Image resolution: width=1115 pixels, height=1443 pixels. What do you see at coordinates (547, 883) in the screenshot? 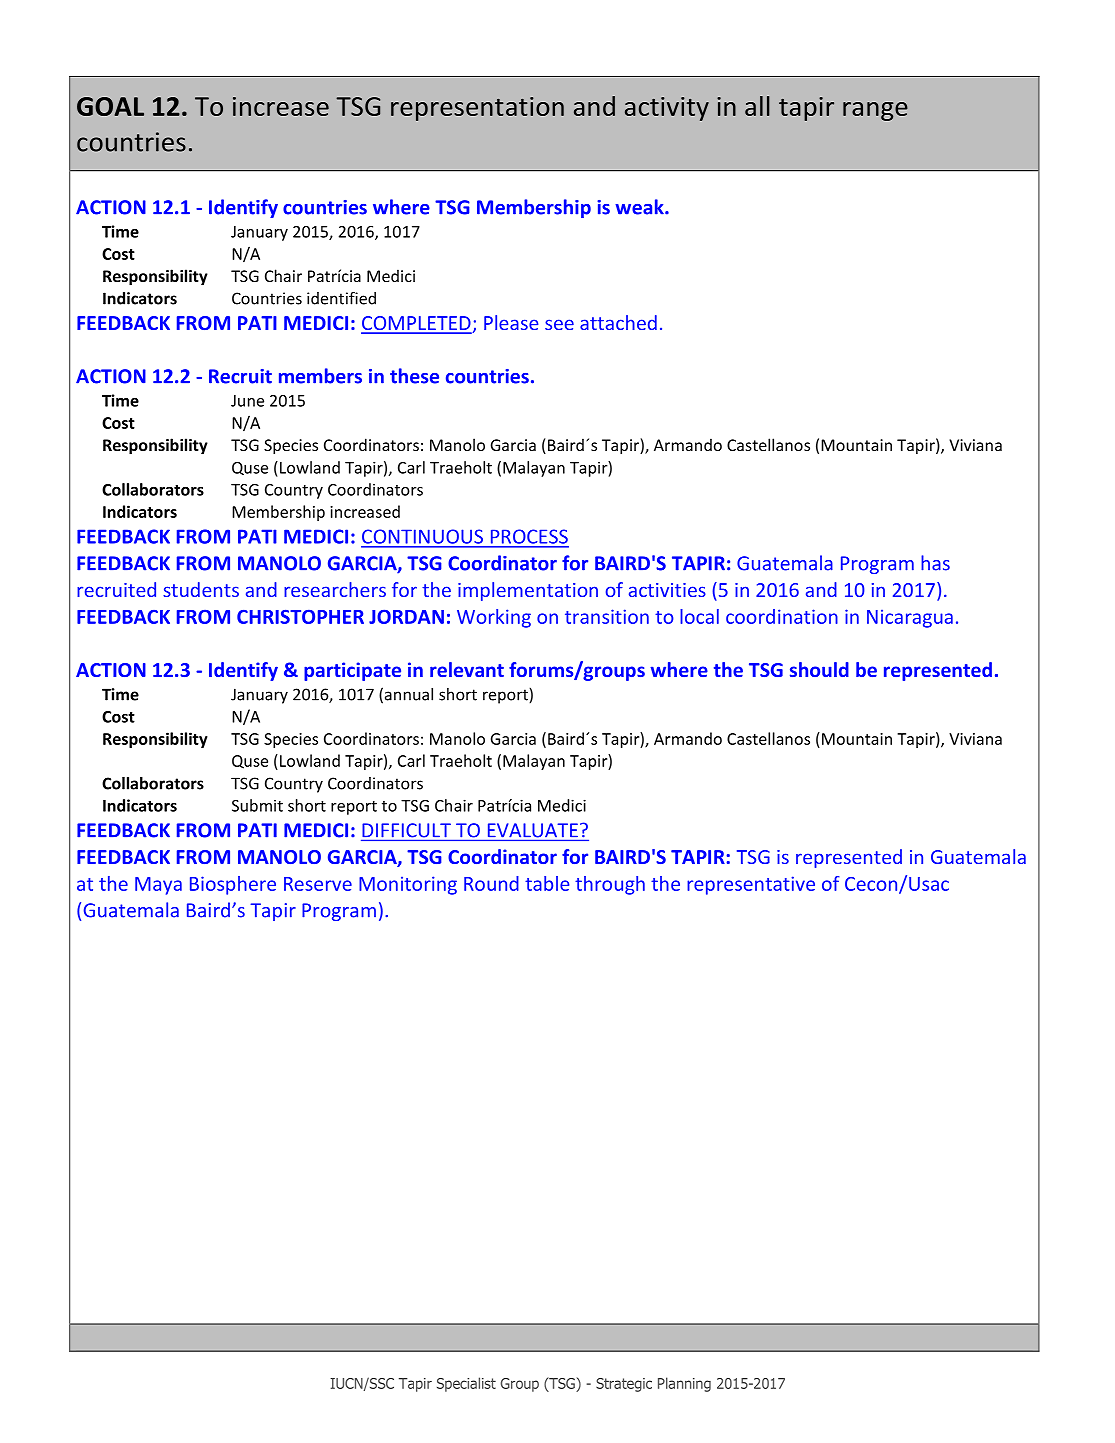
I see `table` at bounding box center [547, 883].
